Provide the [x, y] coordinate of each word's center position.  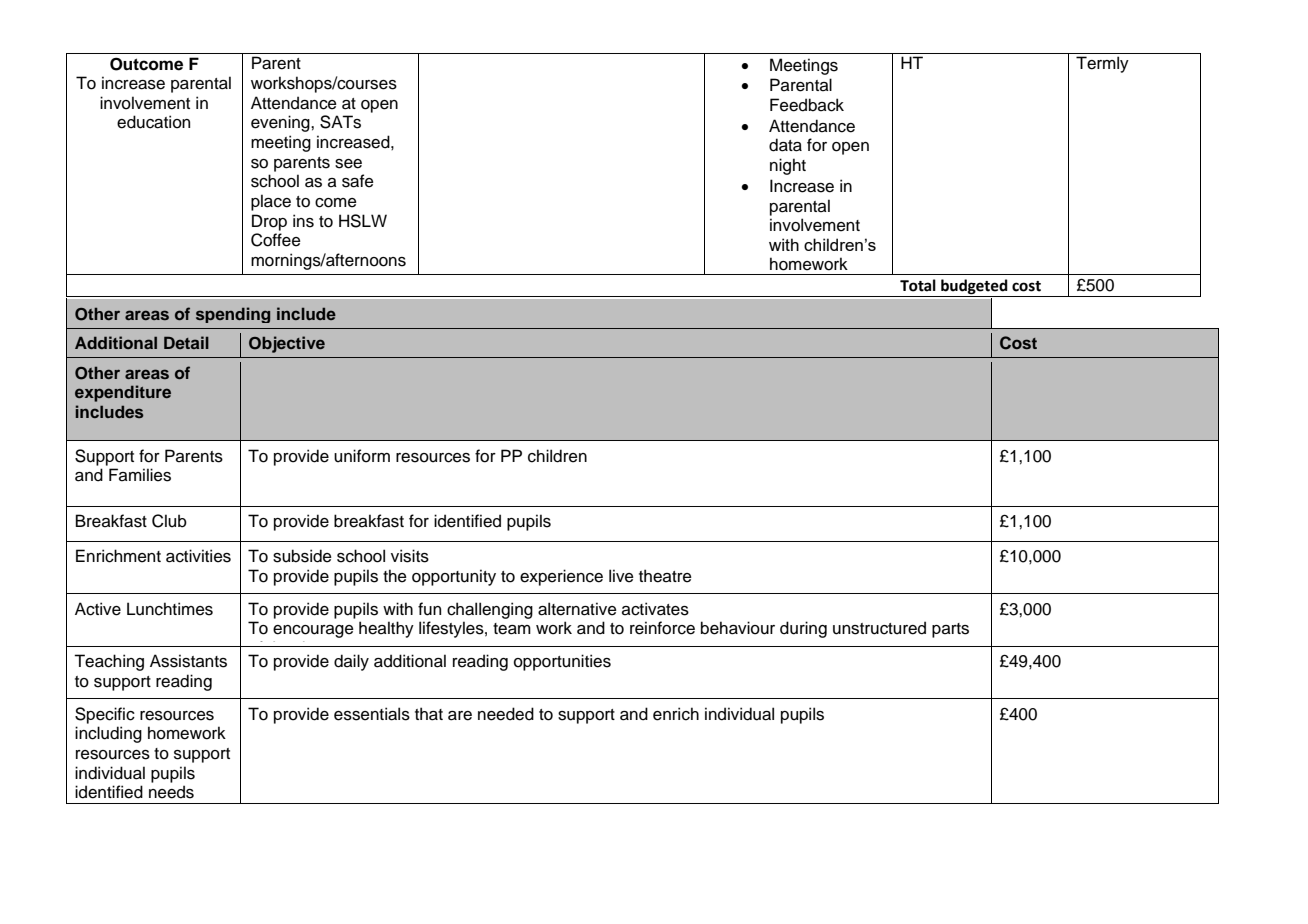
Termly [1102, 64]
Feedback [807, 105]
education [153, 122]
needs [171, 792]
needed [506, 714]
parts [950, 630]
